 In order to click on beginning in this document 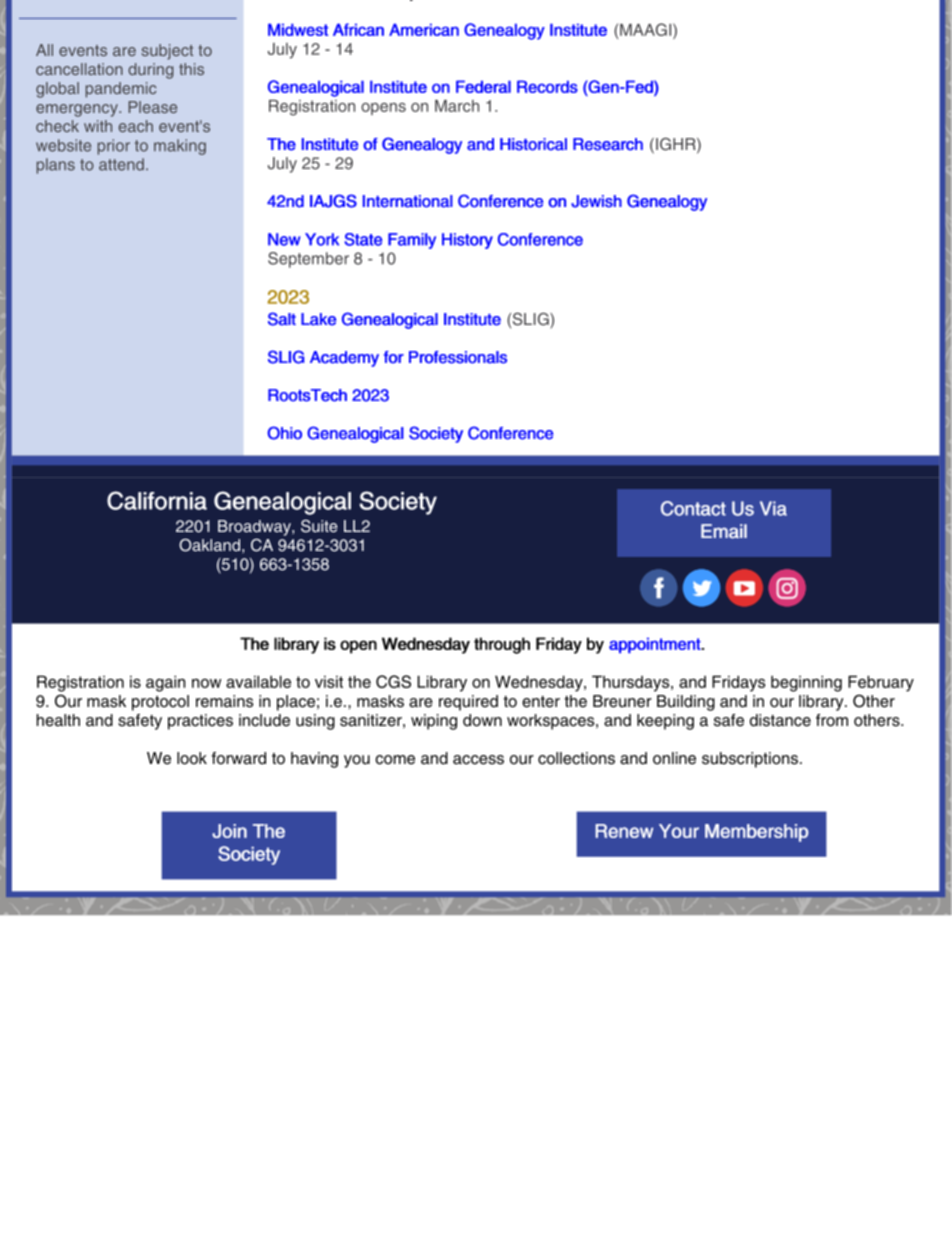, I will do `click(806, 683)`.
